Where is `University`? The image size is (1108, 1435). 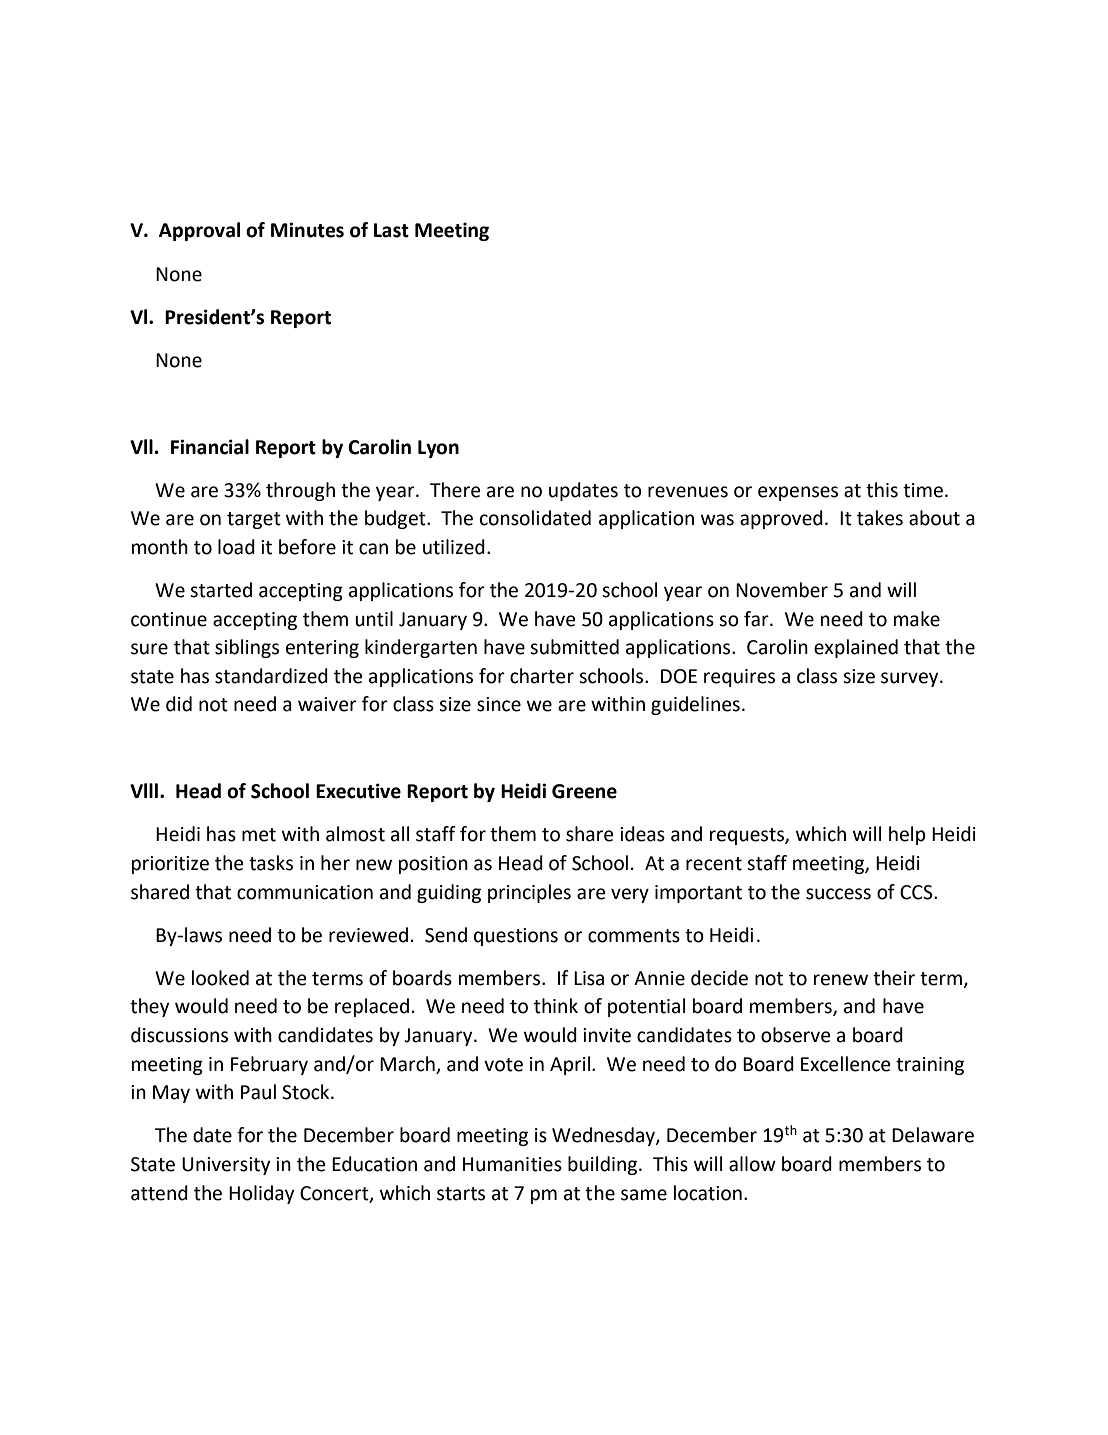 University is located at coordinates (226, 1166).
